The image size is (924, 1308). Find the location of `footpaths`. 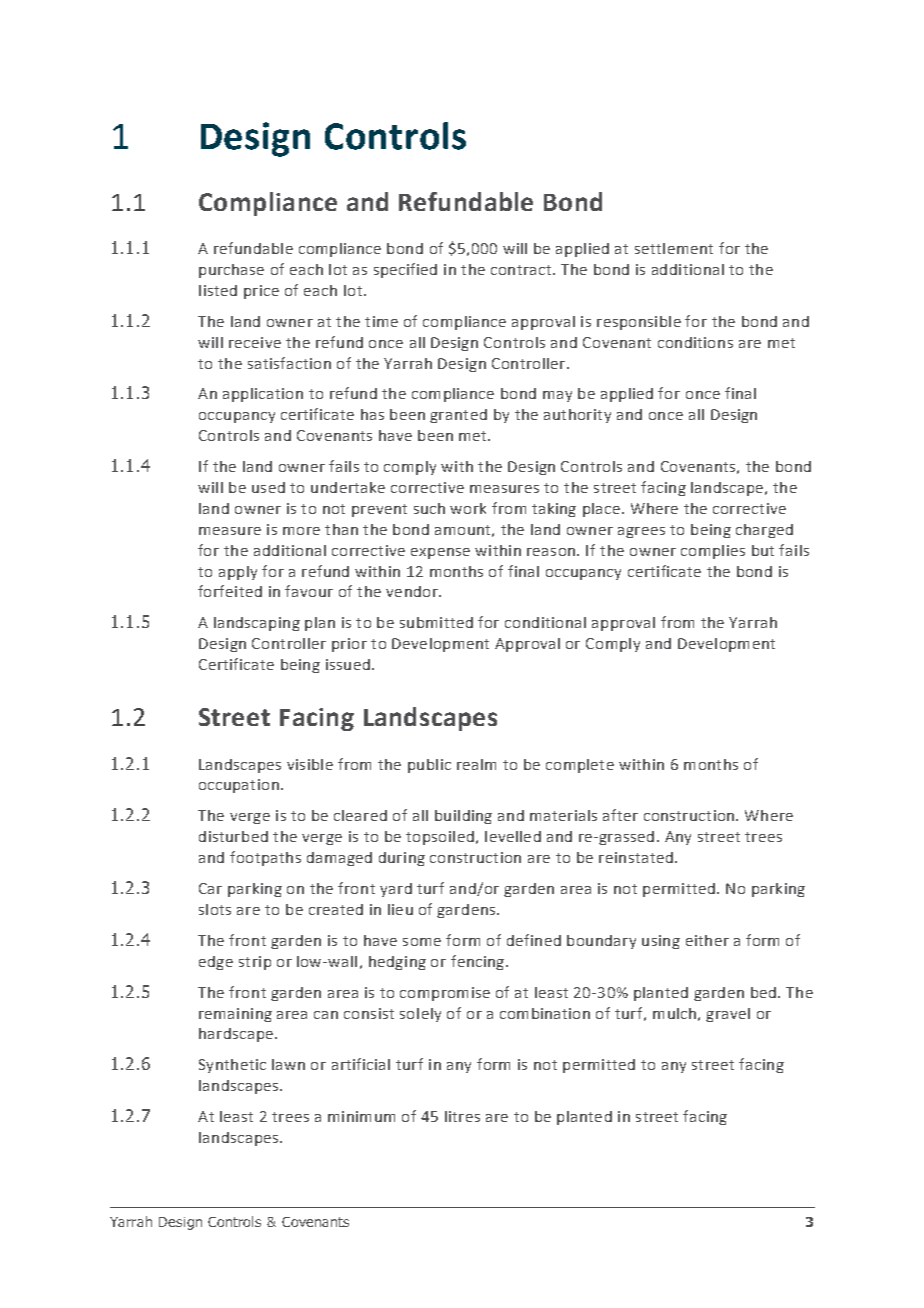

footpaths is located at coordinates (265, 858).
